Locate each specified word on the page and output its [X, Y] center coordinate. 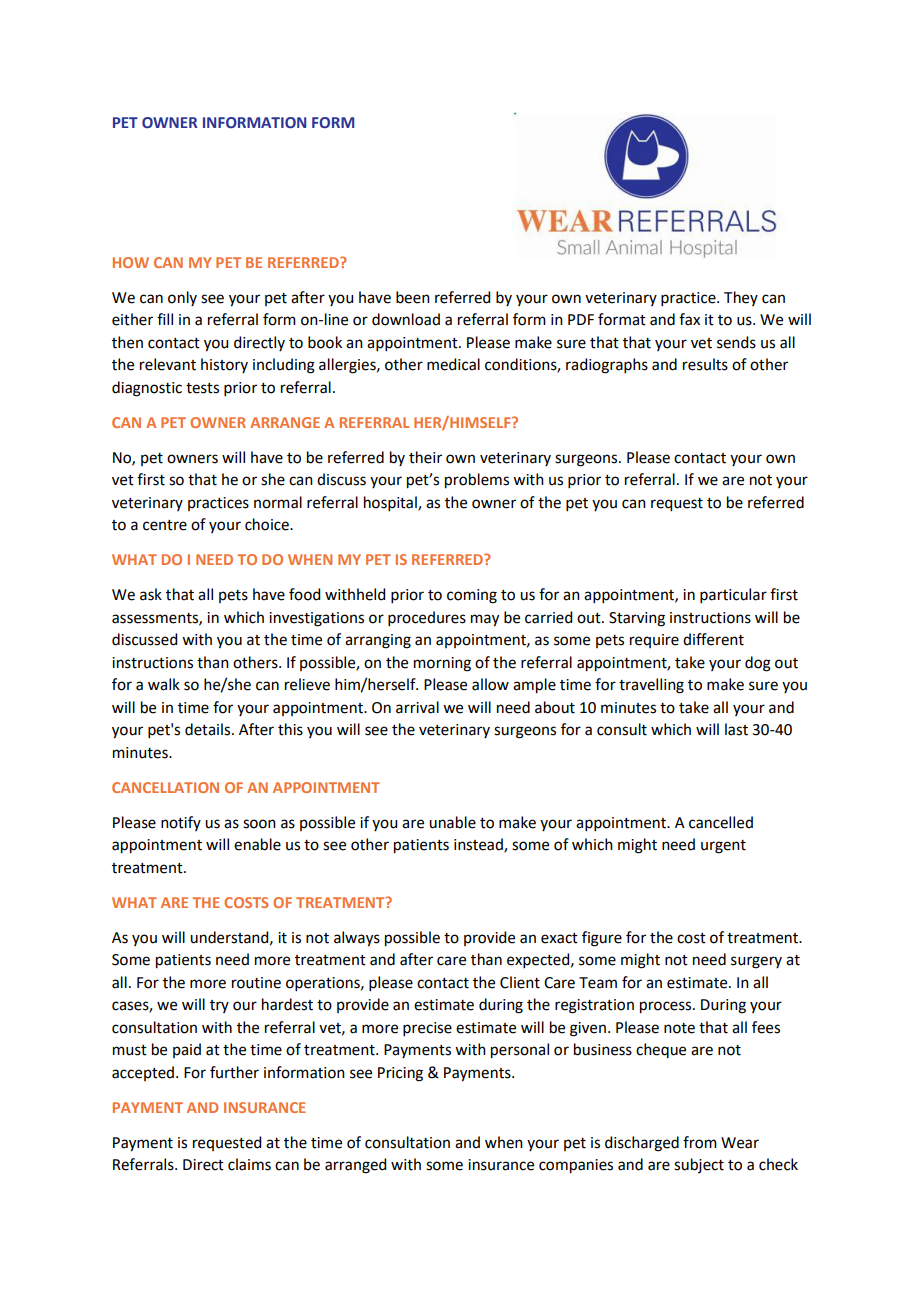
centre [165, 525]
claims [249, 1164]
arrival [417, 707]
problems [477, 481]
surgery [756, 962]
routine [256, 983]
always [357, 939]
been [413, 297]
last [736, 729]
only [182, 298]
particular [733, 595]
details [209, 729]
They [741, 298]
